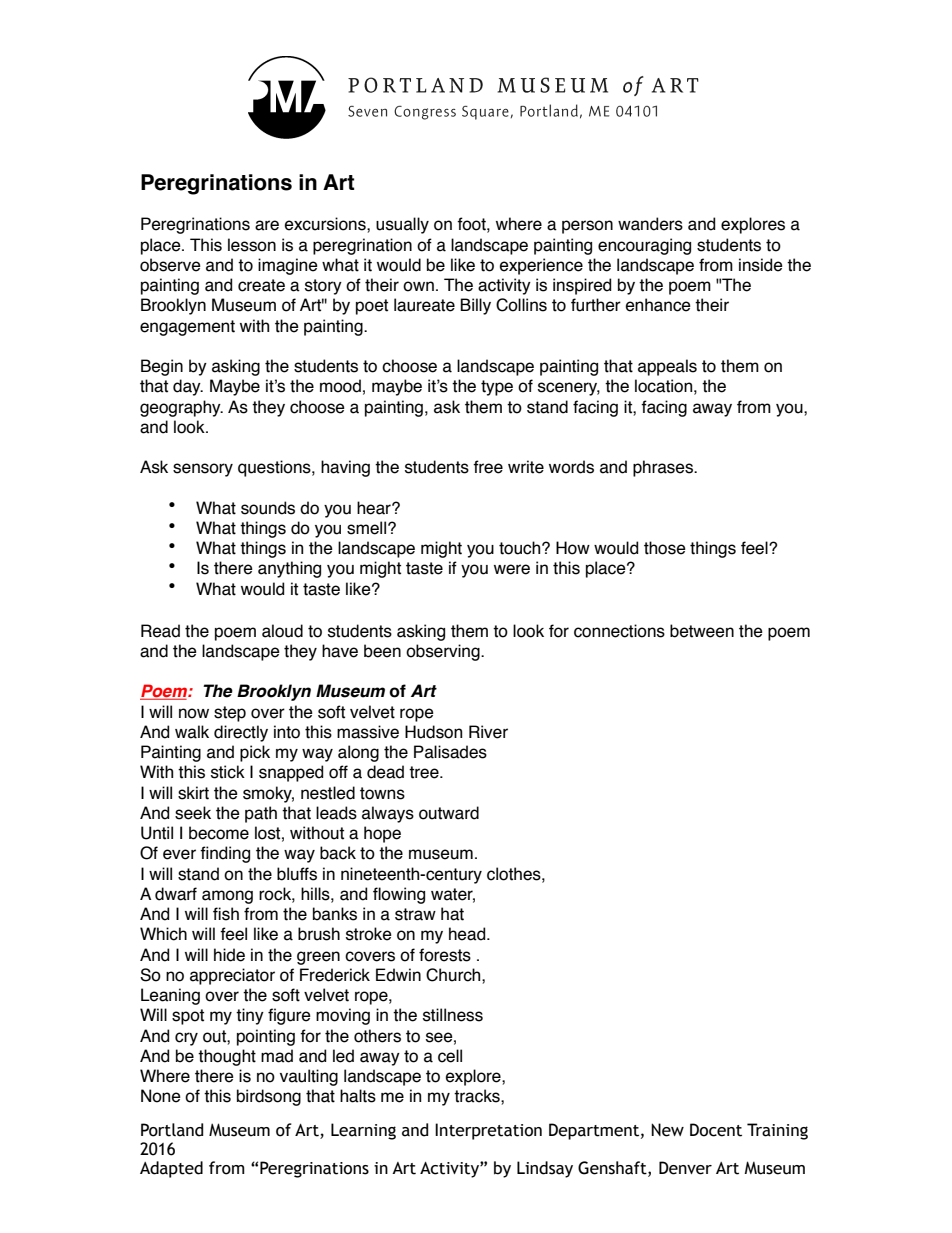  Describe the element at coordinates (252, 245) in the screenshot. I see `lesson` at that location.
